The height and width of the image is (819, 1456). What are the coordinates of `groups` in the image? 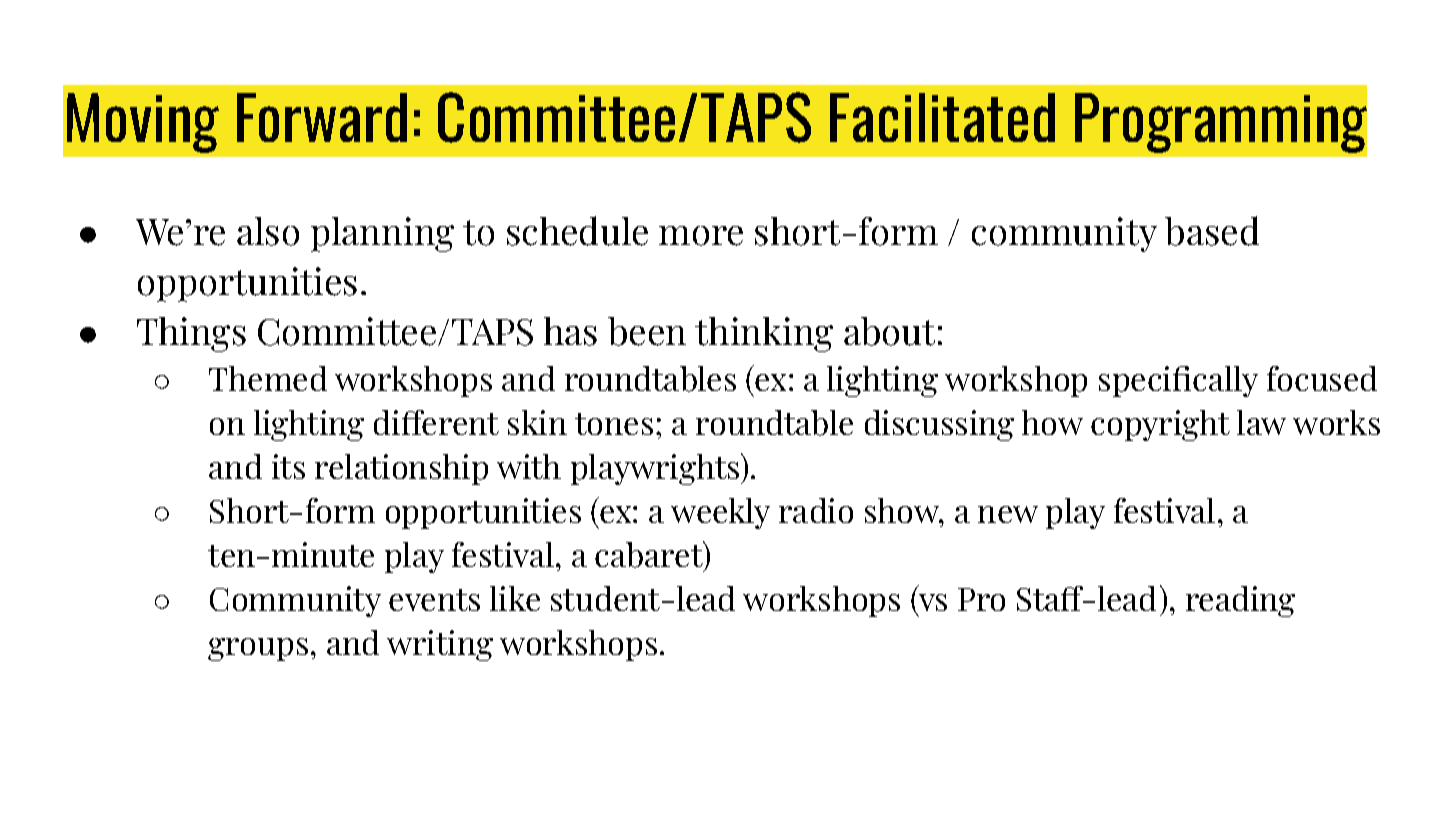 It's located at (258, 649).
